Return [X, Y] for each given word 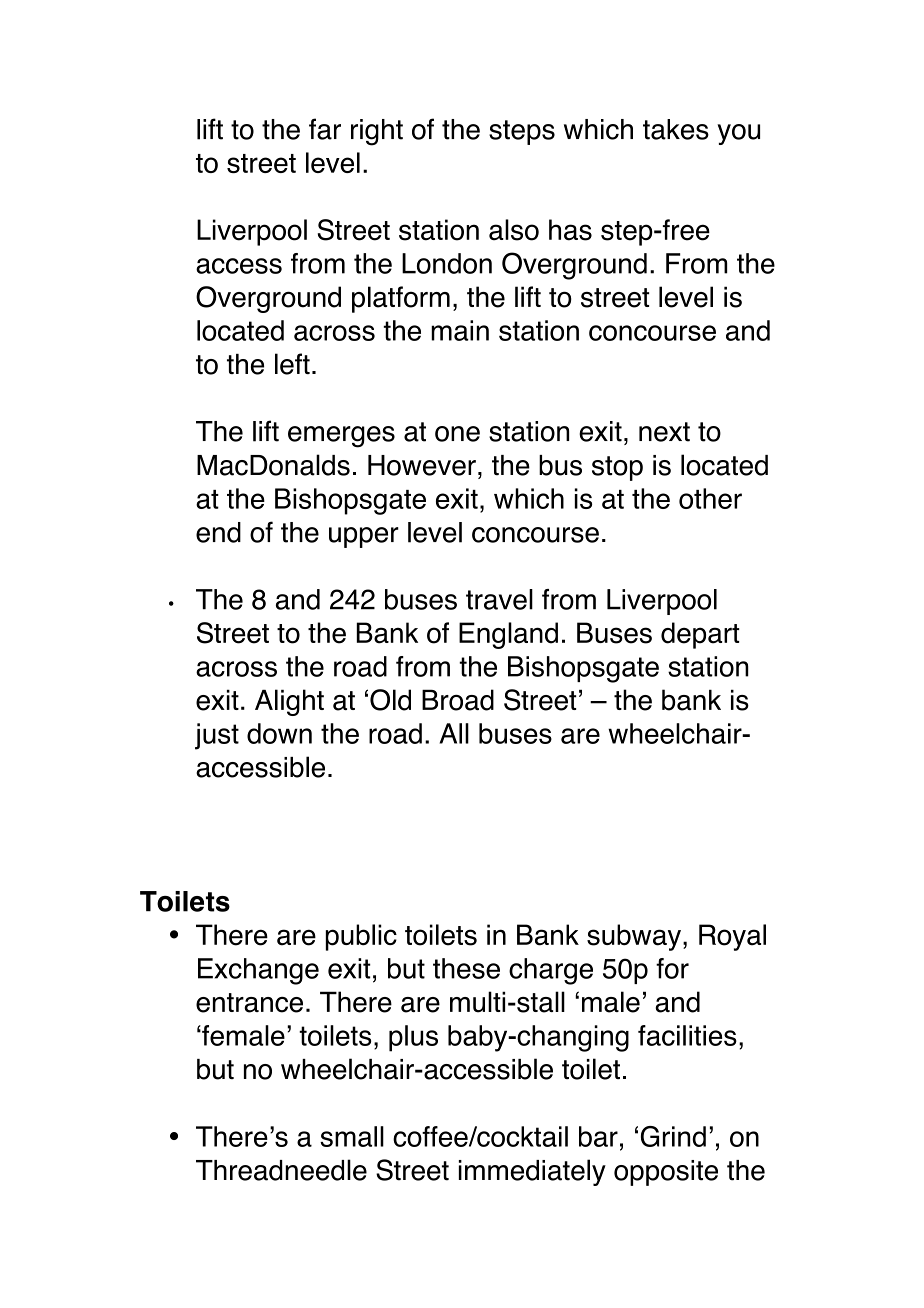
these [466, 968]
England [508, 635]
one [457, 434]
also [514, 230]
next [664, 432]
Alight [289, 702]
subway [634, 937]
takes [676, 129]
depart [700, 635]
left [292, 364]
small [352, 1136]
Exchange [258, 971]
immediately [532, 1172]
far [325, 129]
